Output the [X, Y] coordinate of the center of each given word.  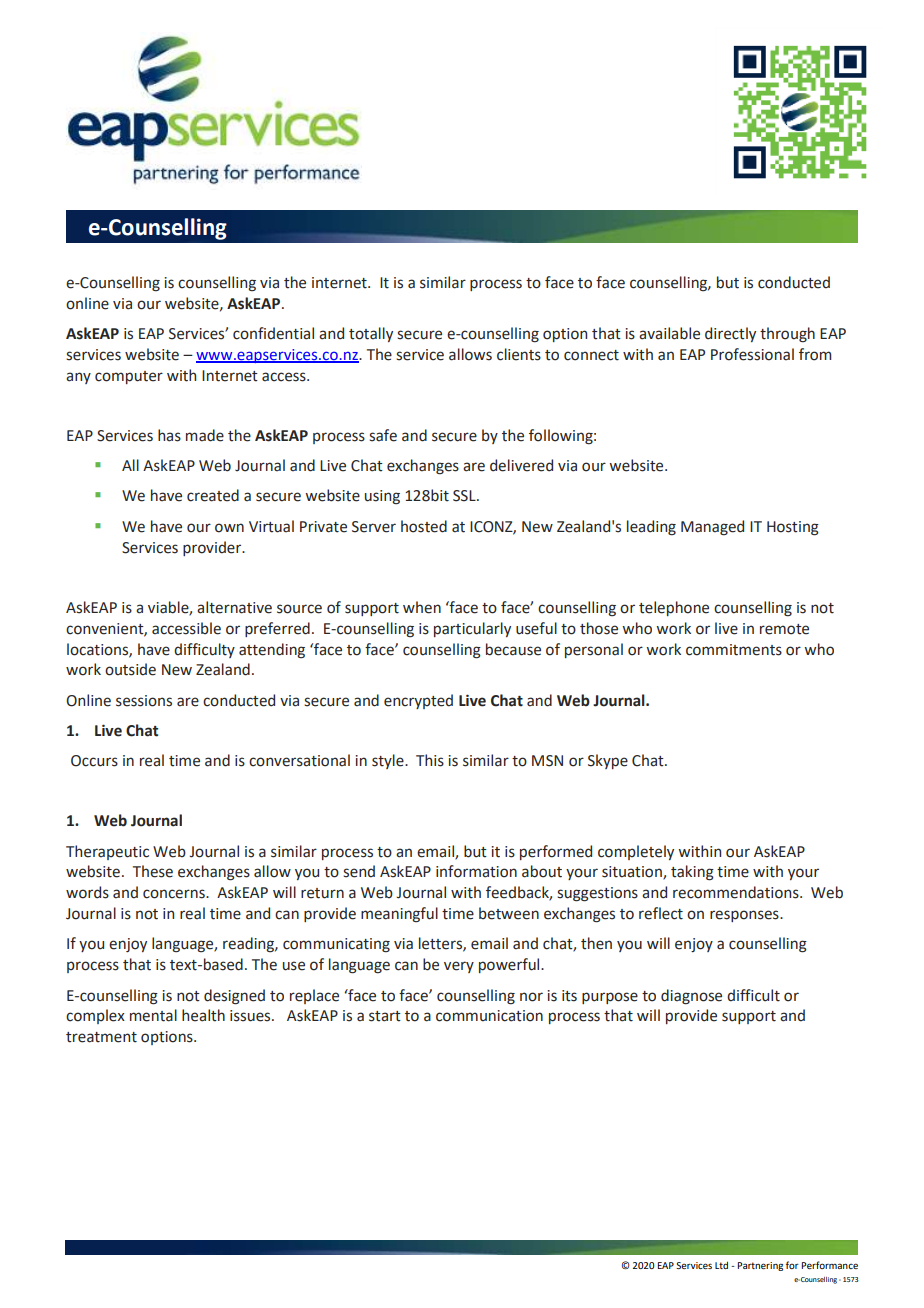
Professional [752, 354]
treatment [101, 1037]
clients [519, 354]
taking [692, 873]
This [430, 760]
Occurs [94, 761]
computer [129, 377]
